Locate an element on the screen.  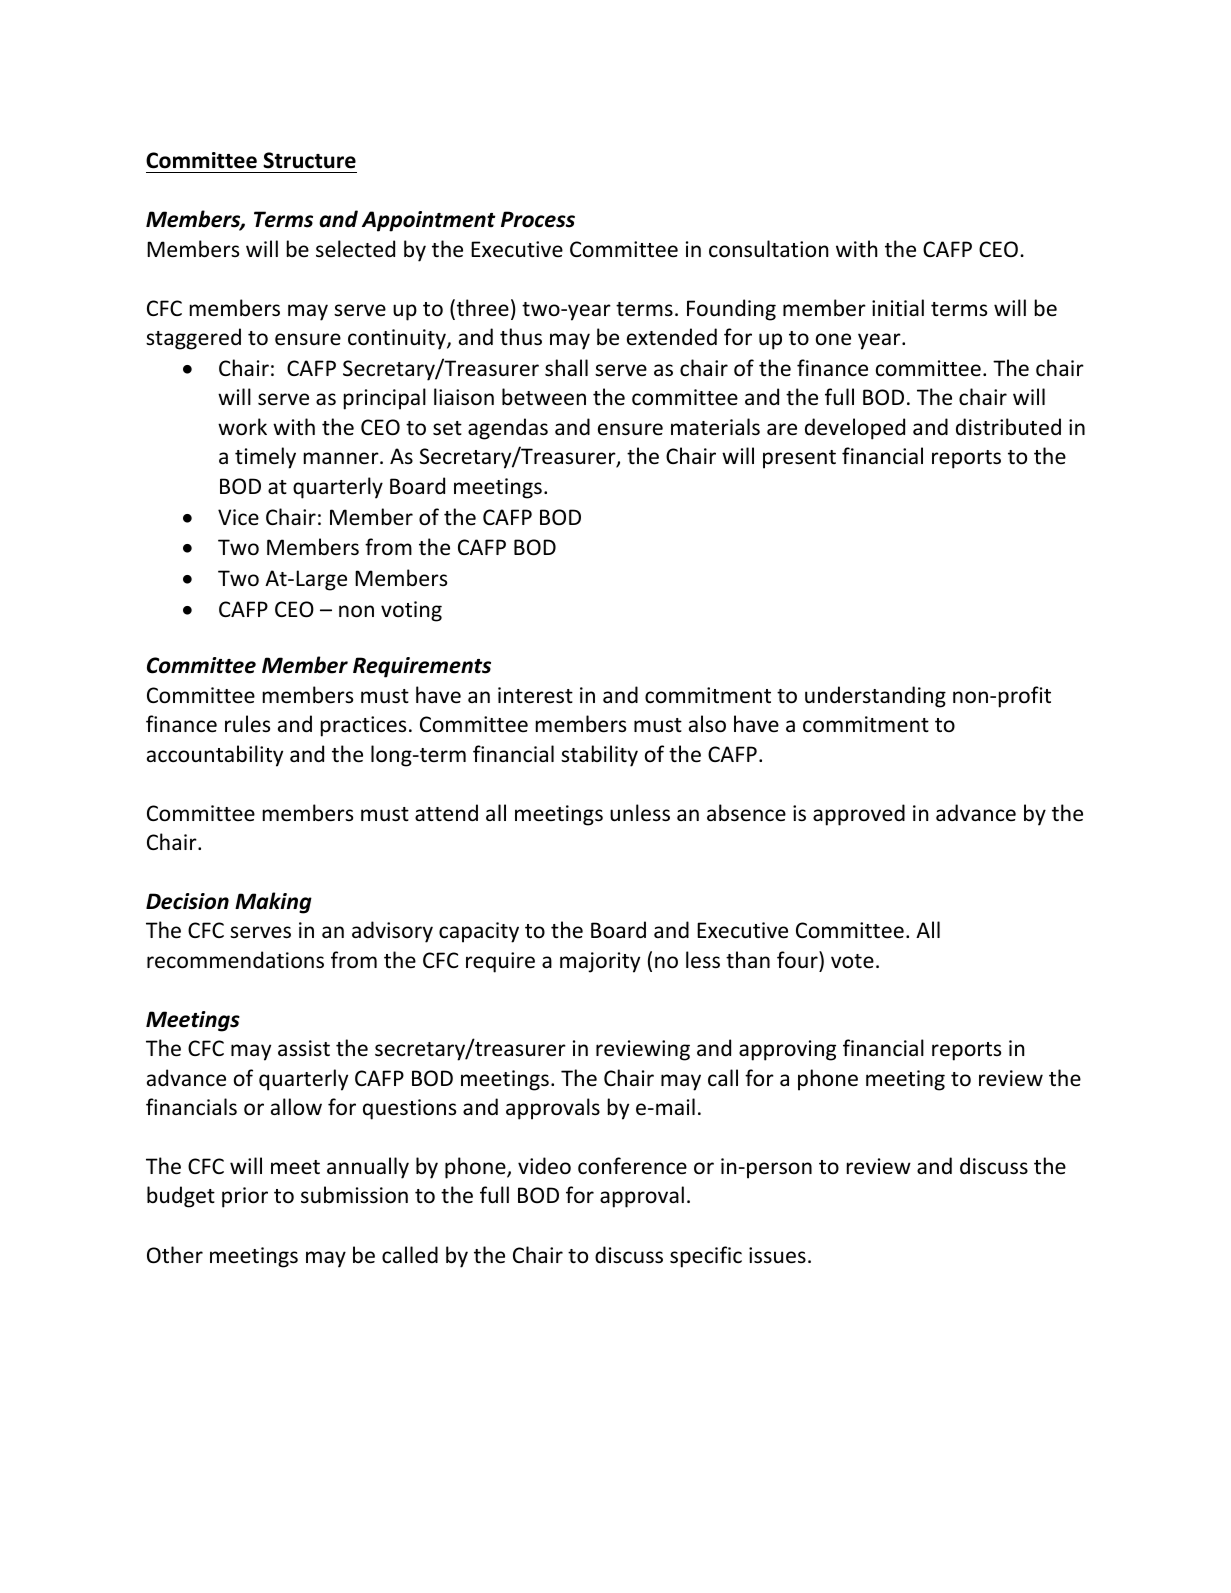
present is located at coordinates (799, 459).
